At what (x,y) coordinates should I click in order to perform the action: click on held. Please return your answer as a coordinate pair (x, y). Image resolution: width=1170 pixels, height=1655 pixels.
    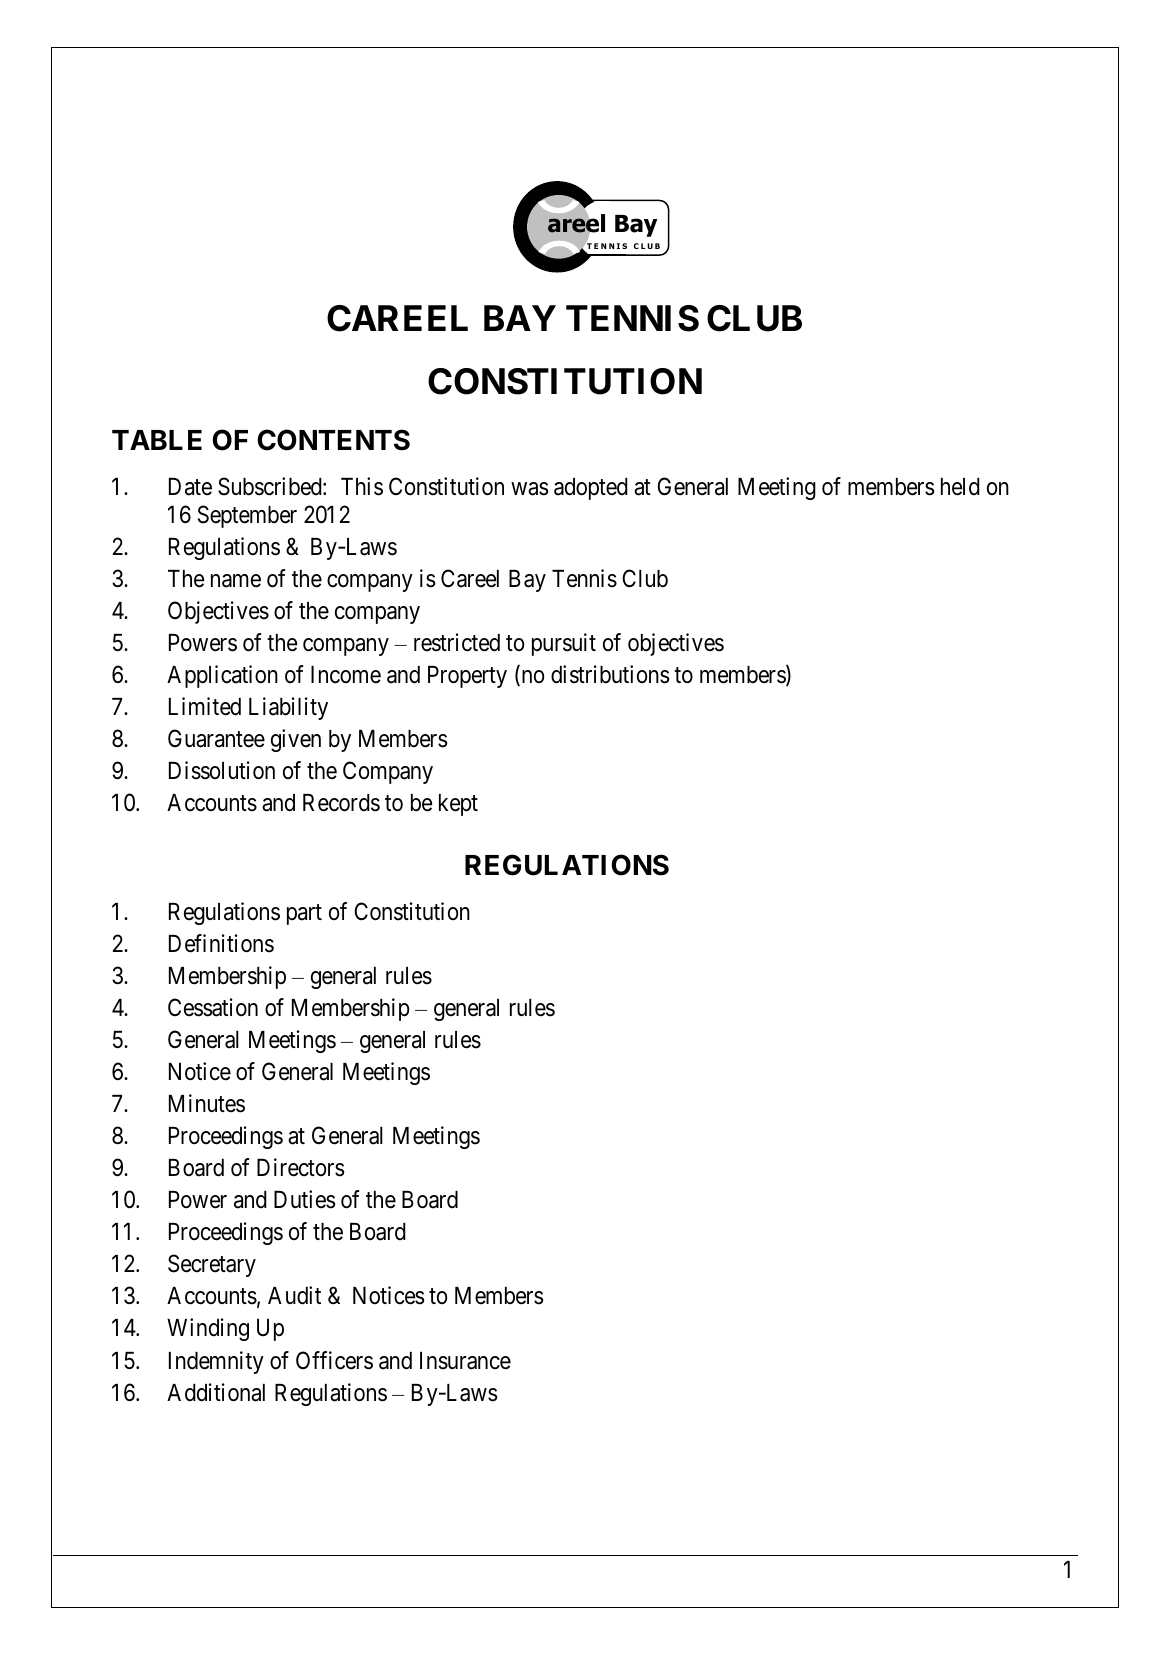
    Looking at the image, I should click on (960, 487).
